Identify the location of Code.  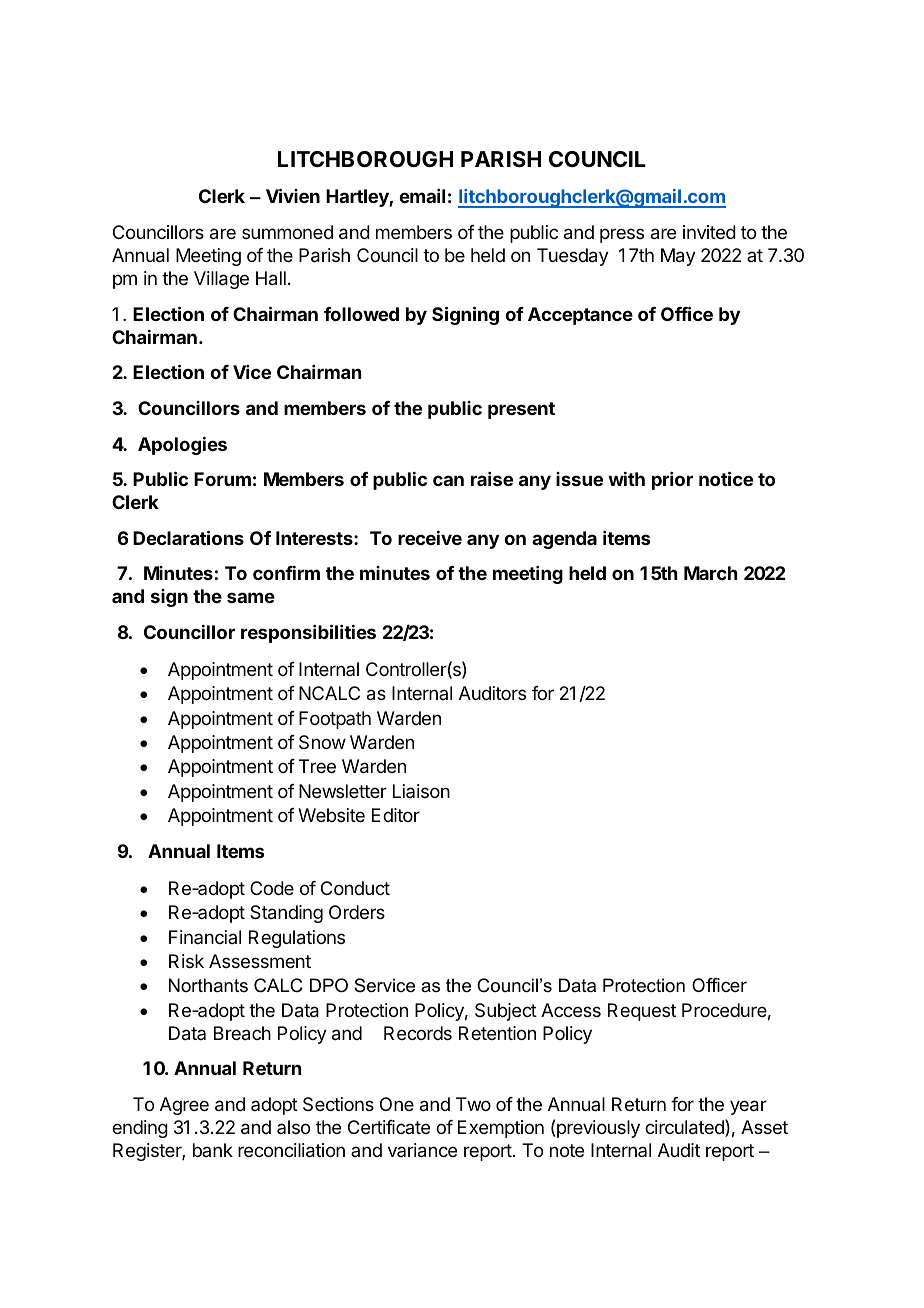
(272, 888).
